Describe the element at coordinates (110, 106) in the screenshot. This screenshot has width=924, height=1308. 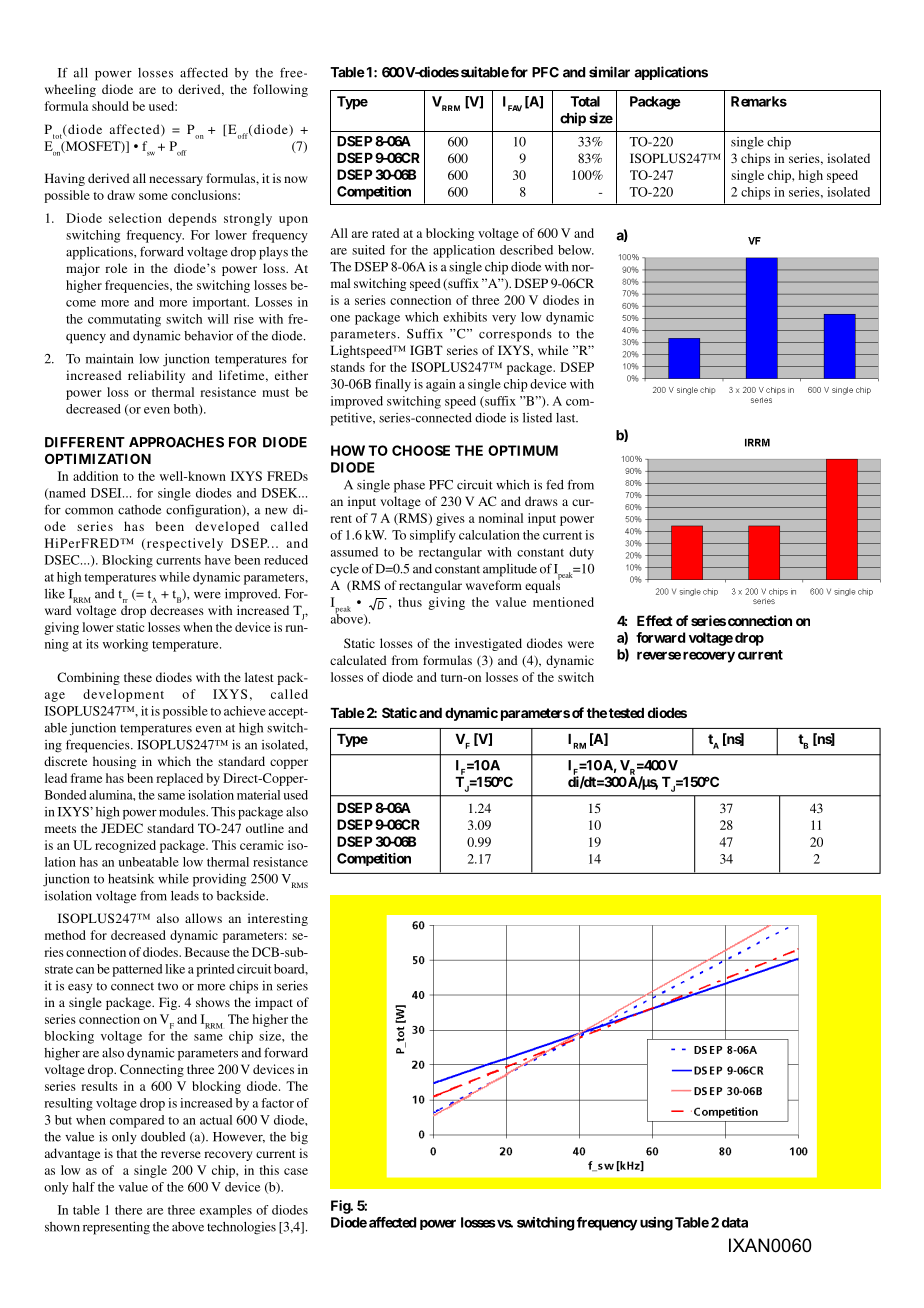
I see `should` at that location.
